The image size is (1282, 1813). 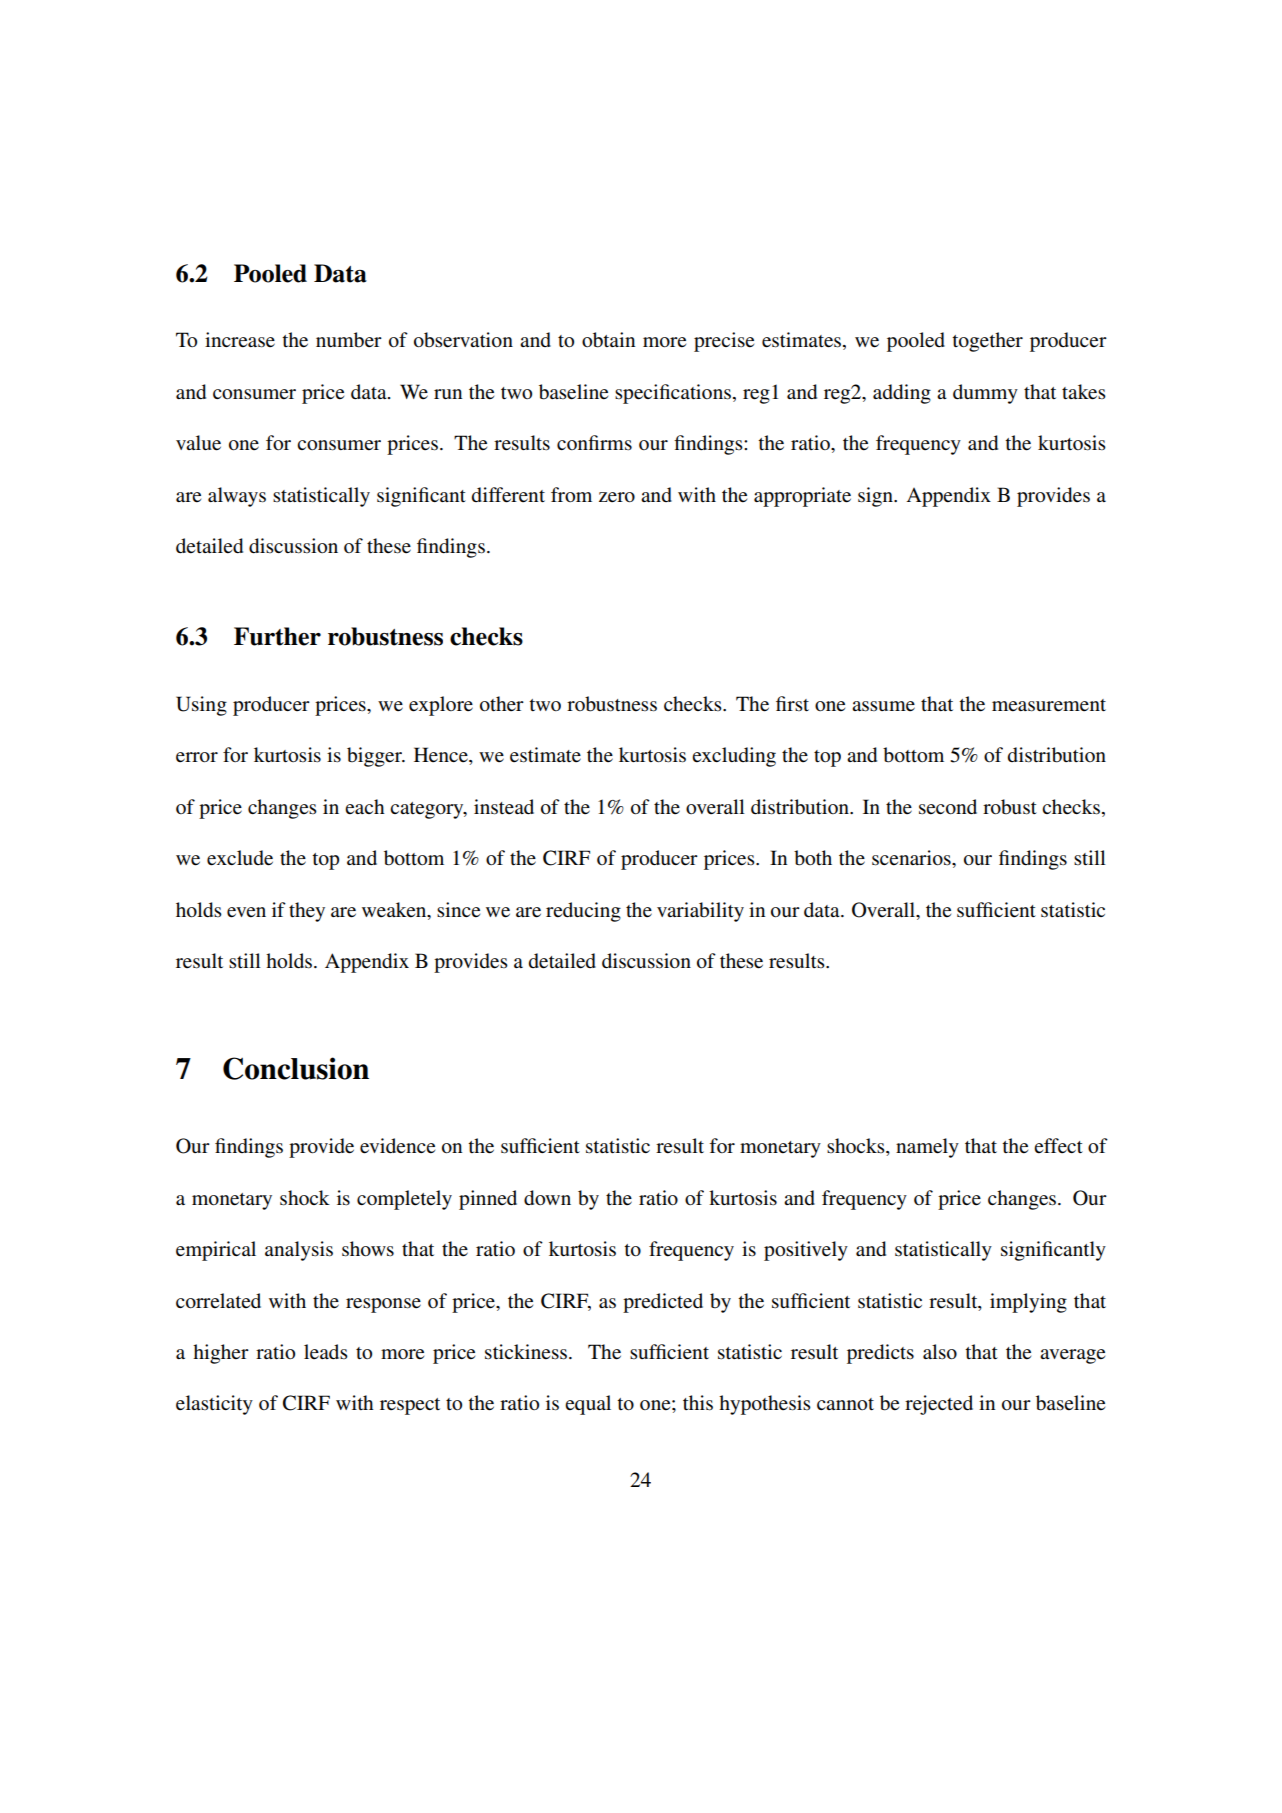 What do you see at coordinates (588, 1405) in the screenshot?
I see `equal` at bounding box center [588, 1405].
